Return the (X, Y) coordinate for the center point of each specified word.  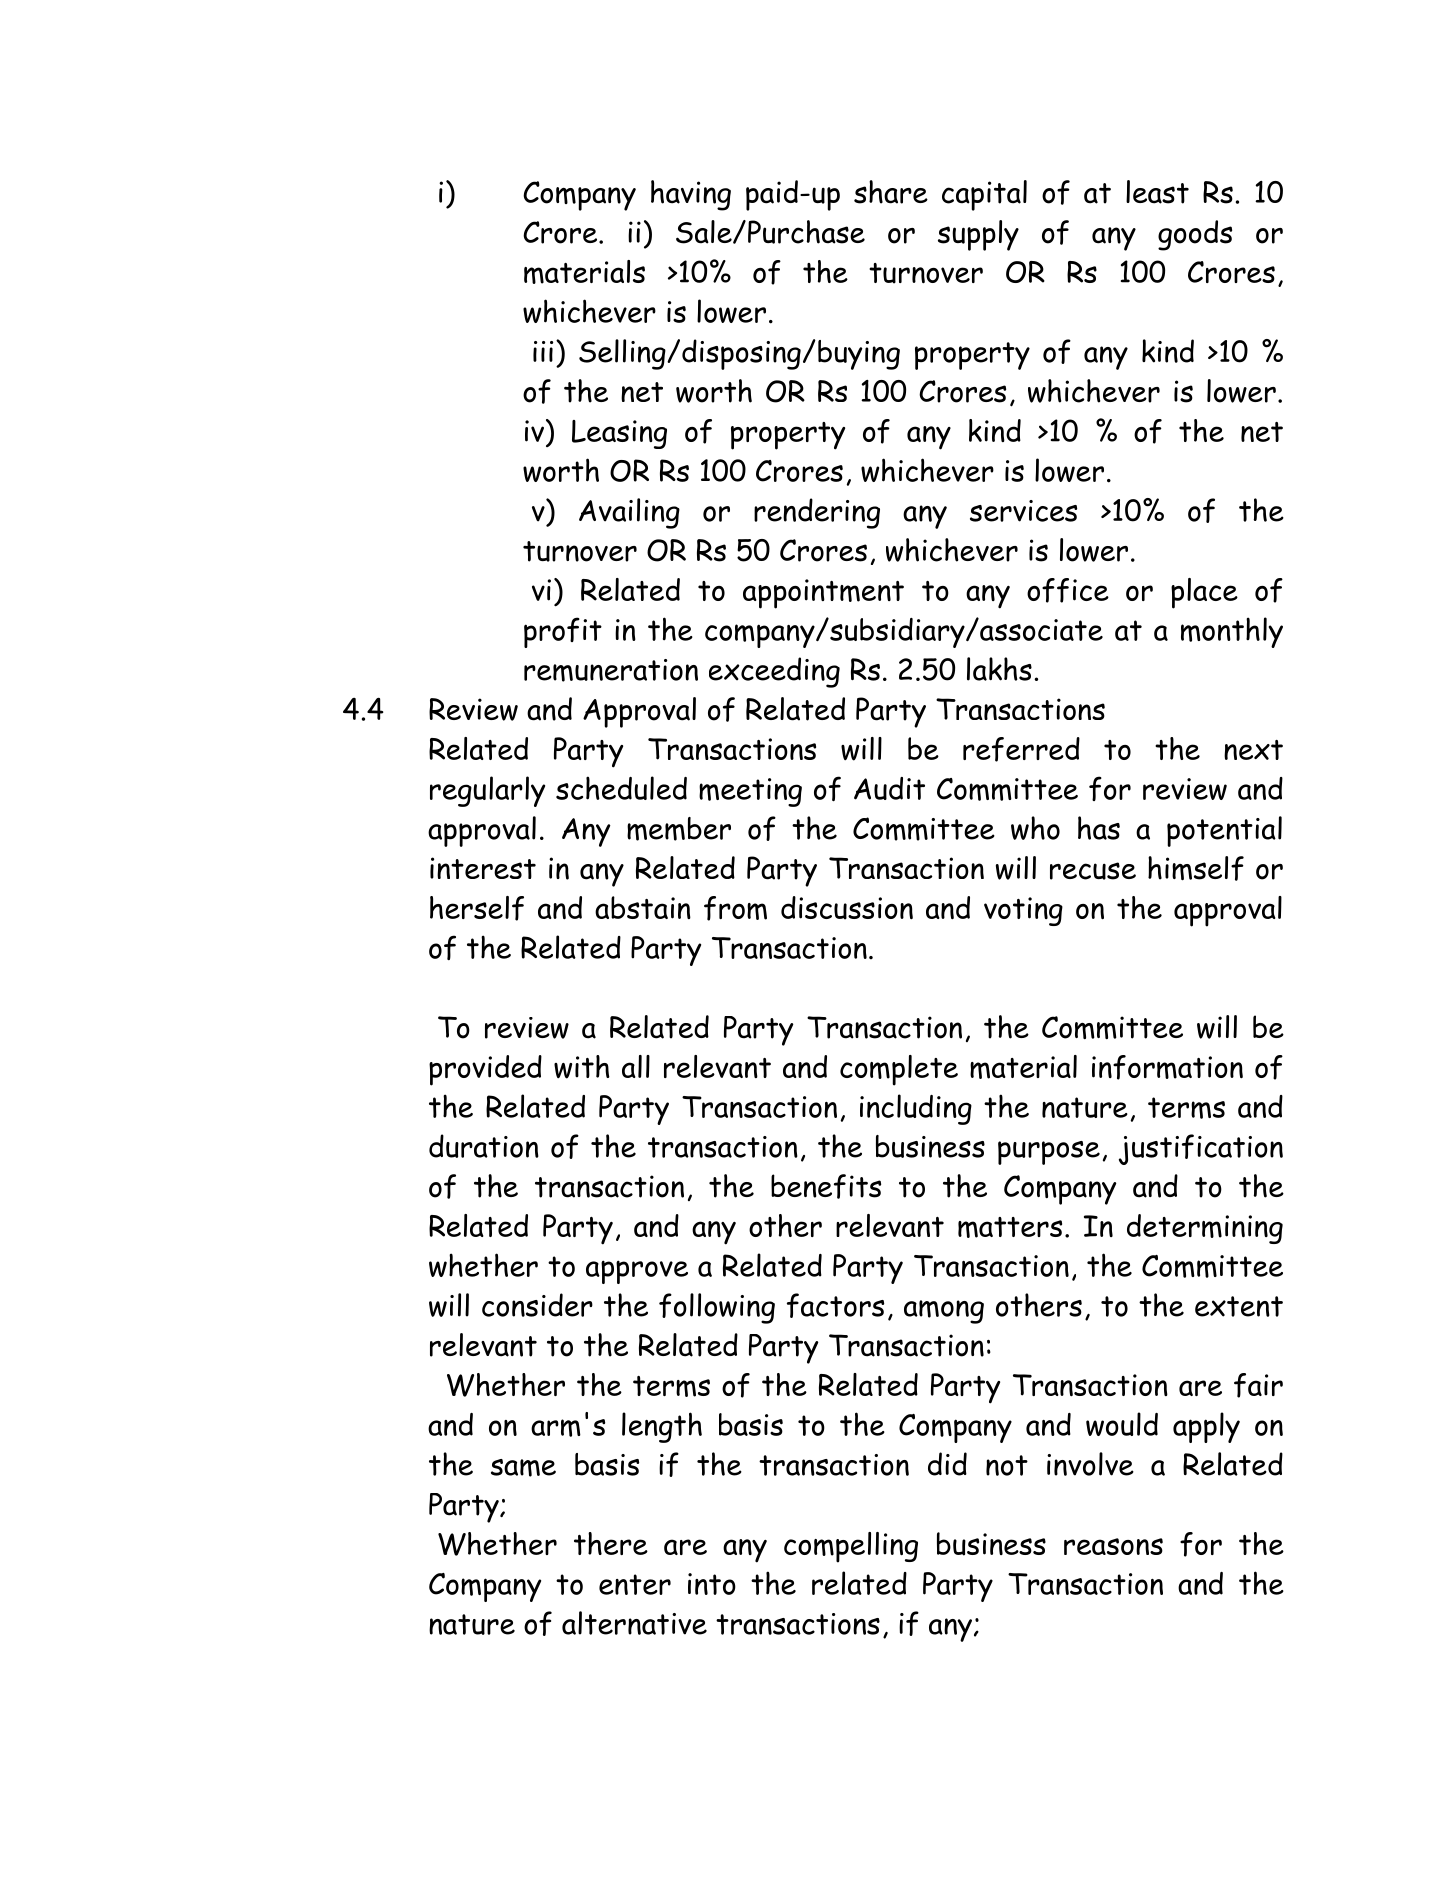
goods (1195, 235)
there (611, 1543)
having (691, 195)
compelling (851, 1547)
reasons (1113, 1546)
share (891, 192)
